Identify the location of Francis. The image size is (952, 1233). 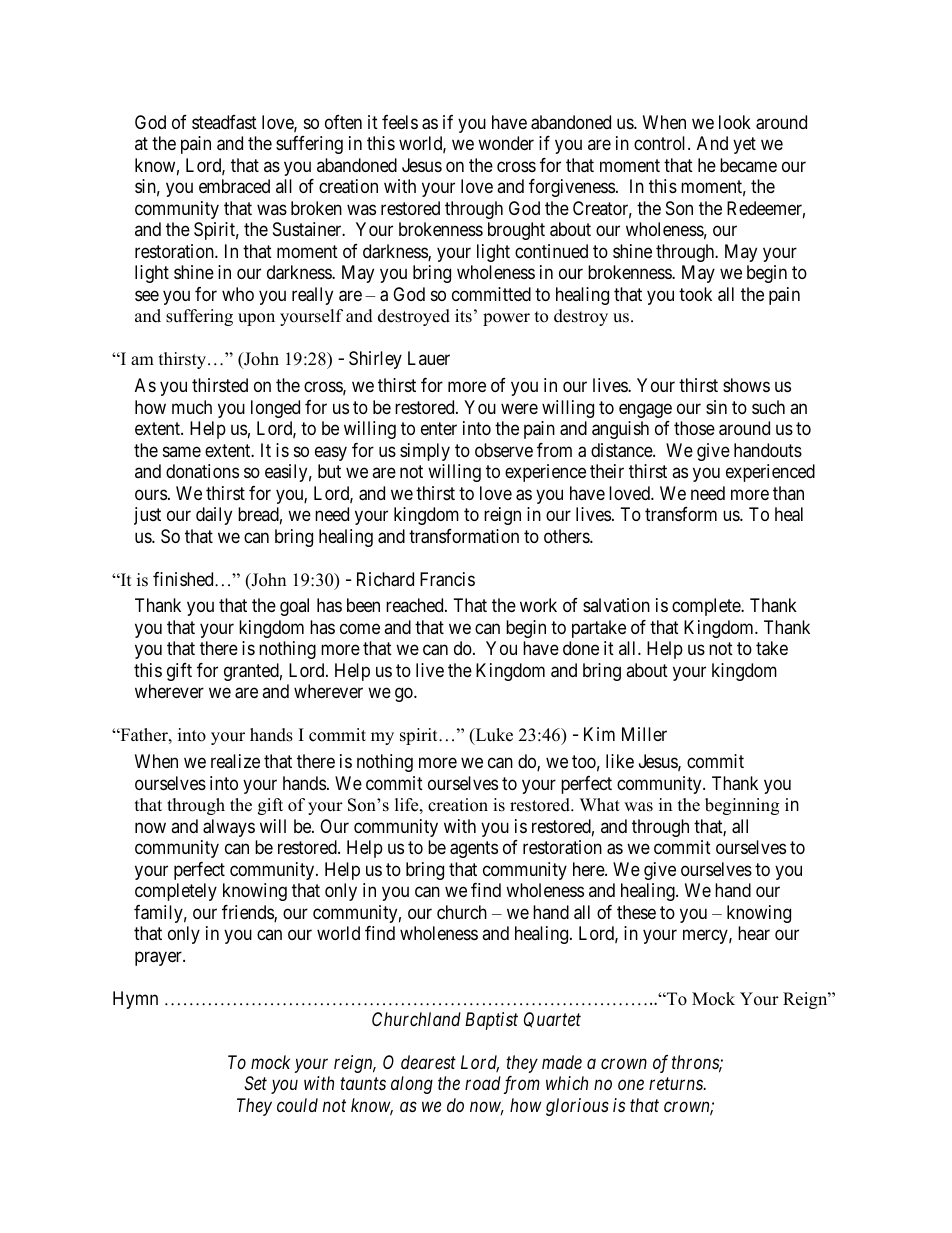
(447, 579).
